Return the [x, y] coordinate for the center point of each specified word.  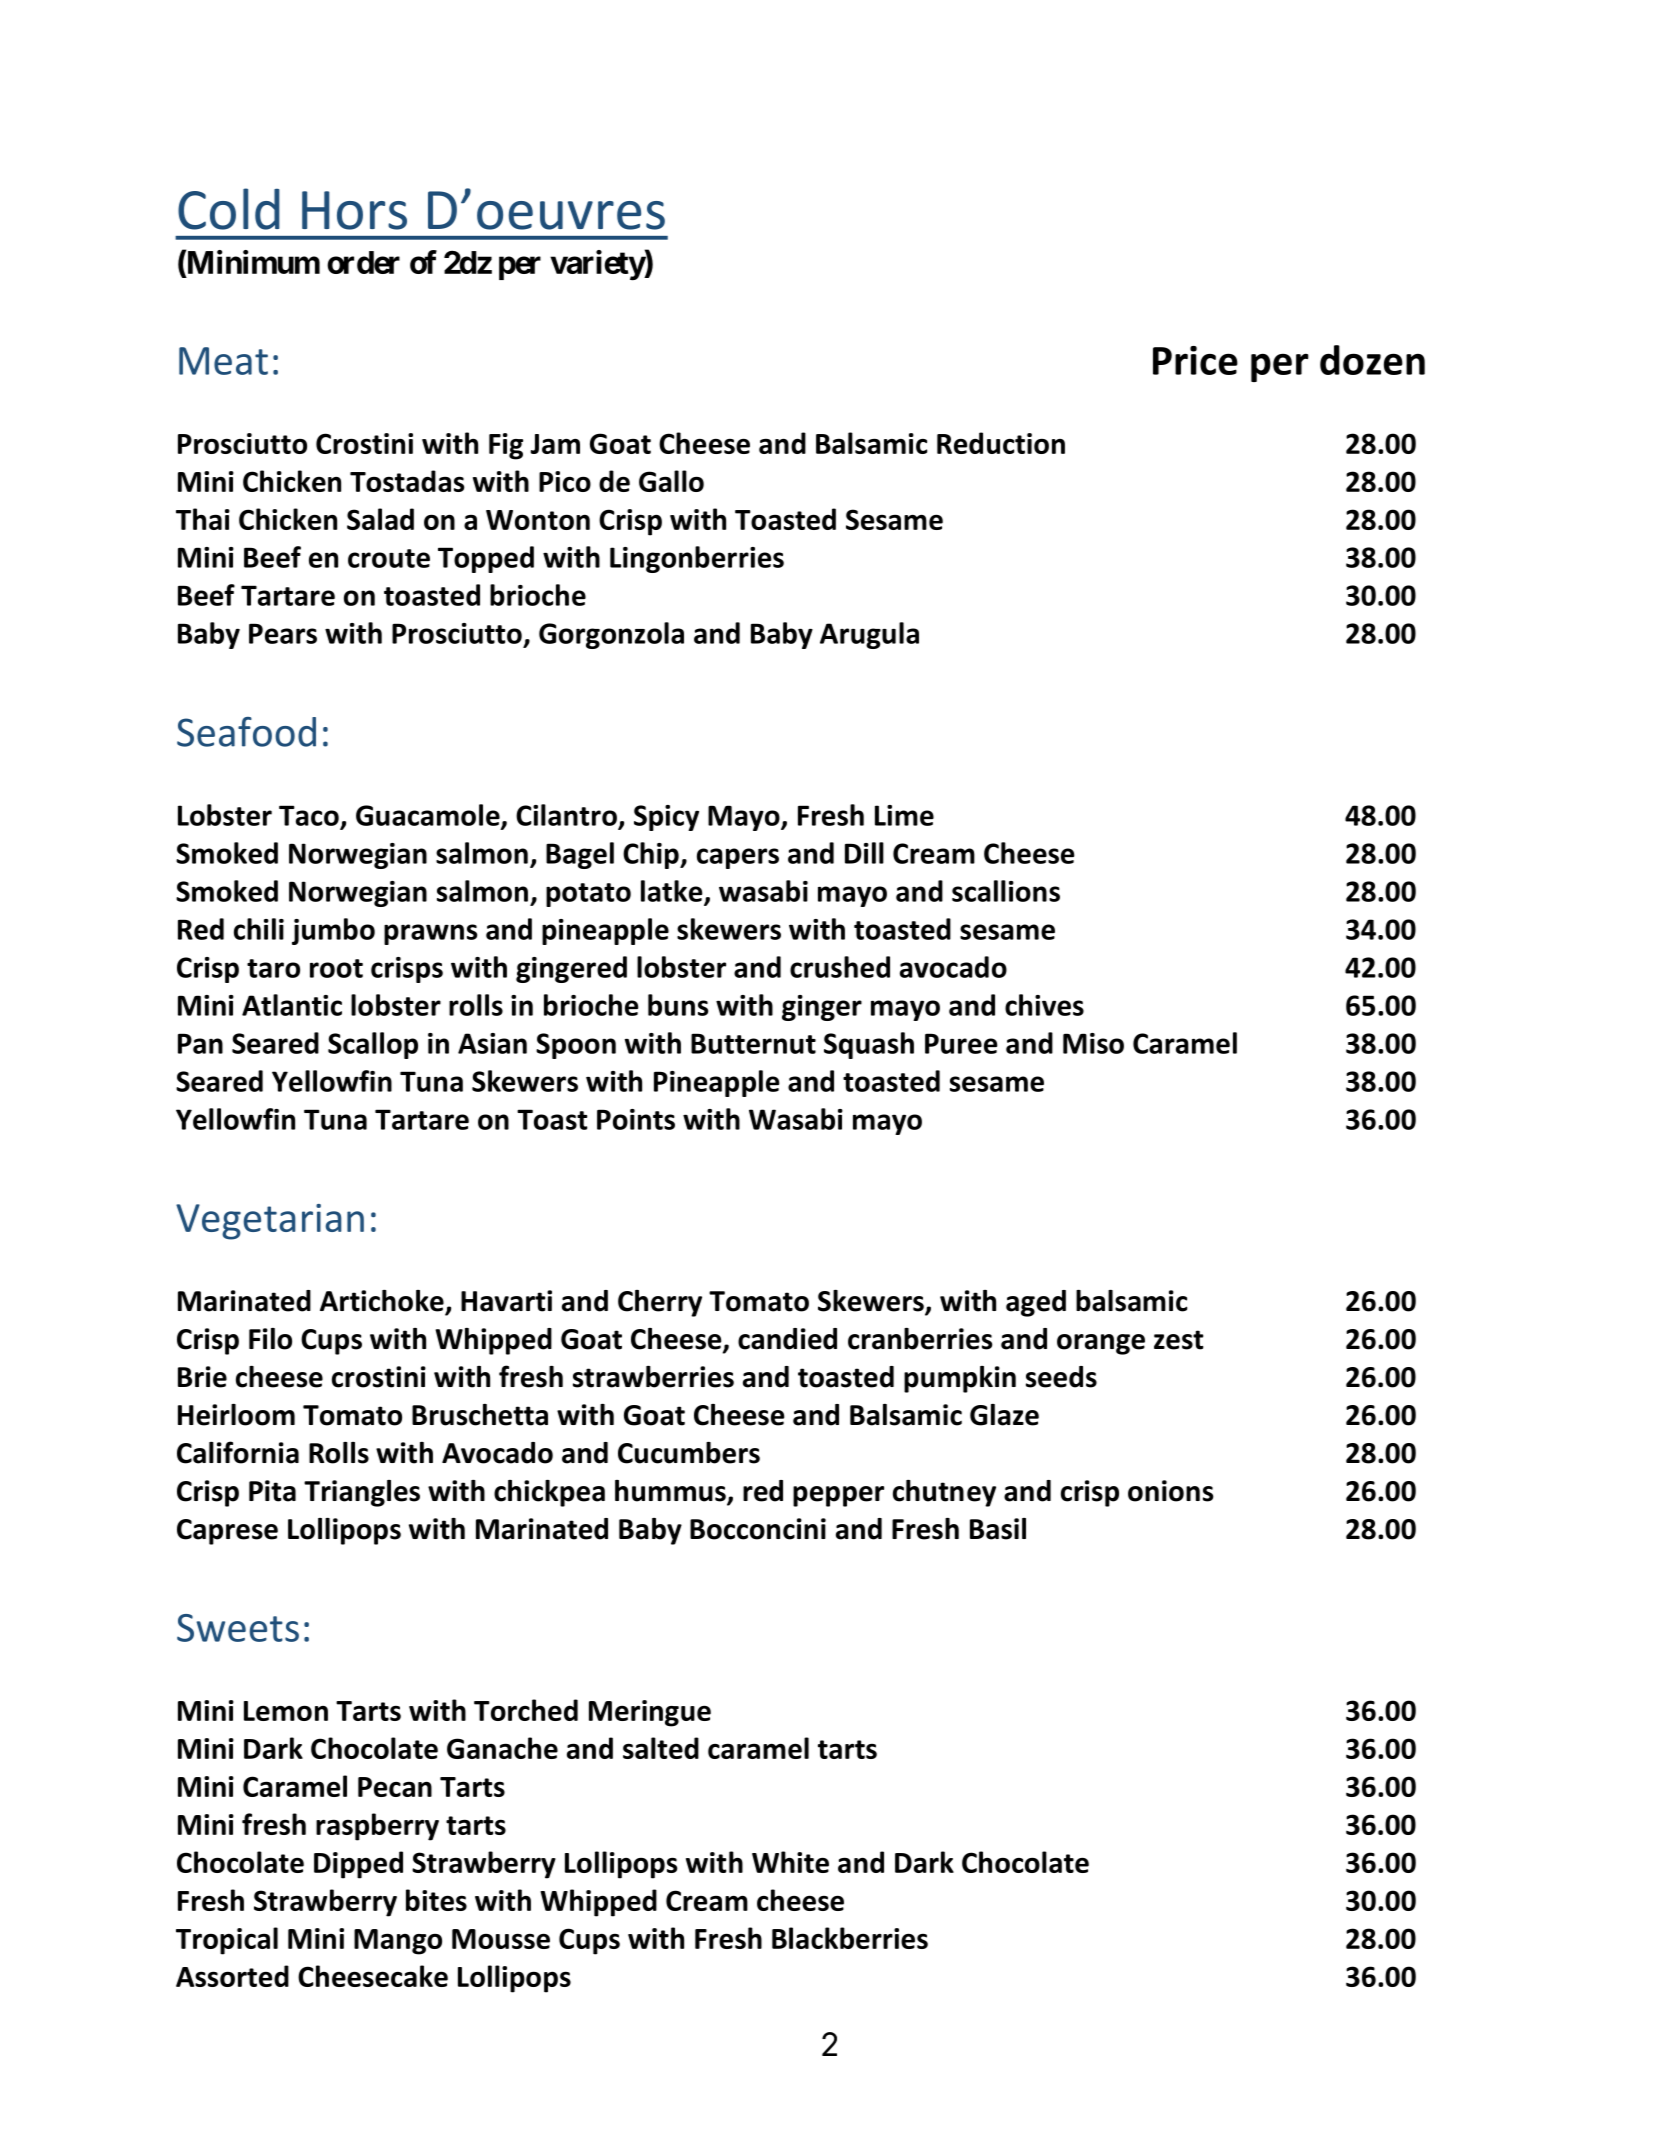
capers [738, 858]
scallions [1006, 891]
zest [1178, 1340]
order [363, 262]
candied [787, 1339]
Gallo [671, 481]
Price [1195, 360]
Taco [309, 815]
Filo [270, 1339]
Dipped [358, 1865]
